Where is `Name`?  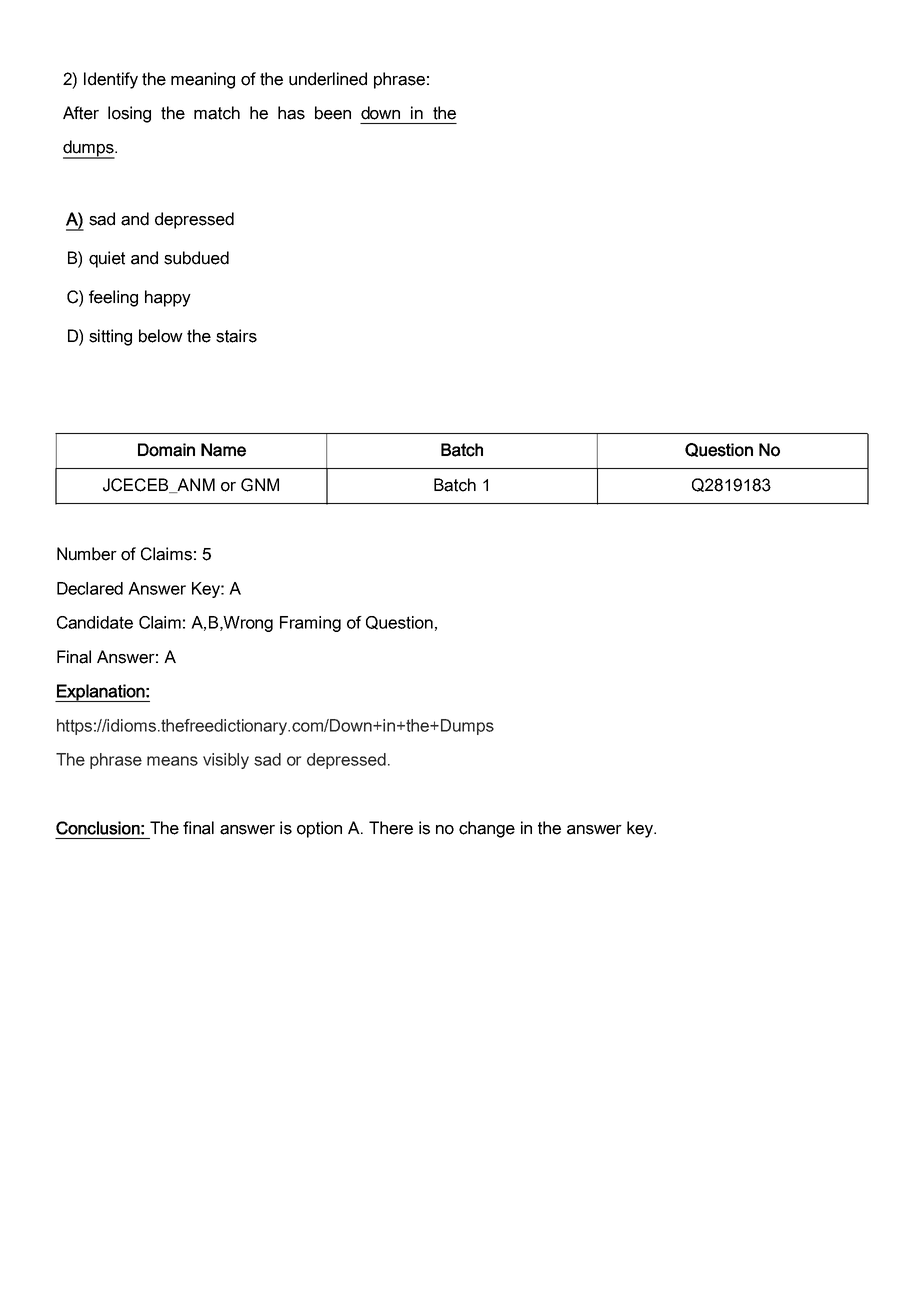
Name is located at coordinates (223, 450).
